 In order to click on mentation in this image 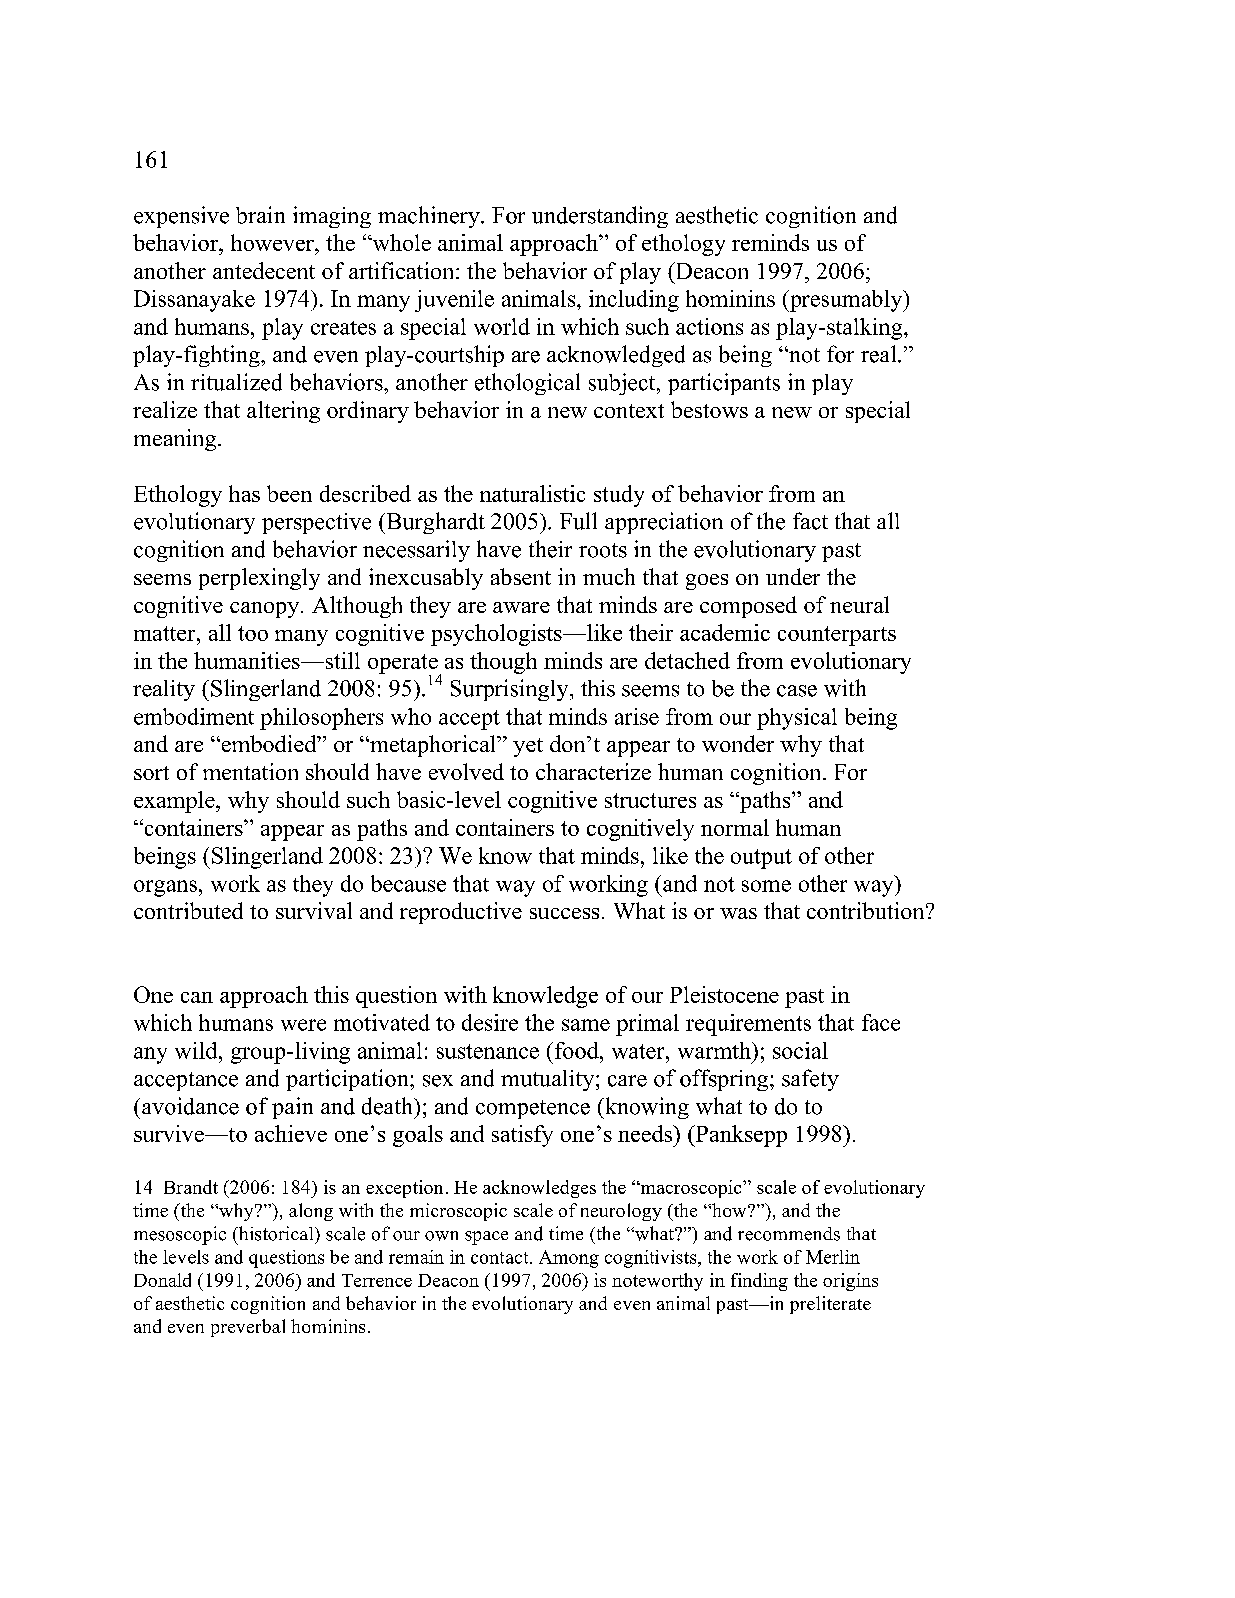, I will do `click(250, 771)`.
